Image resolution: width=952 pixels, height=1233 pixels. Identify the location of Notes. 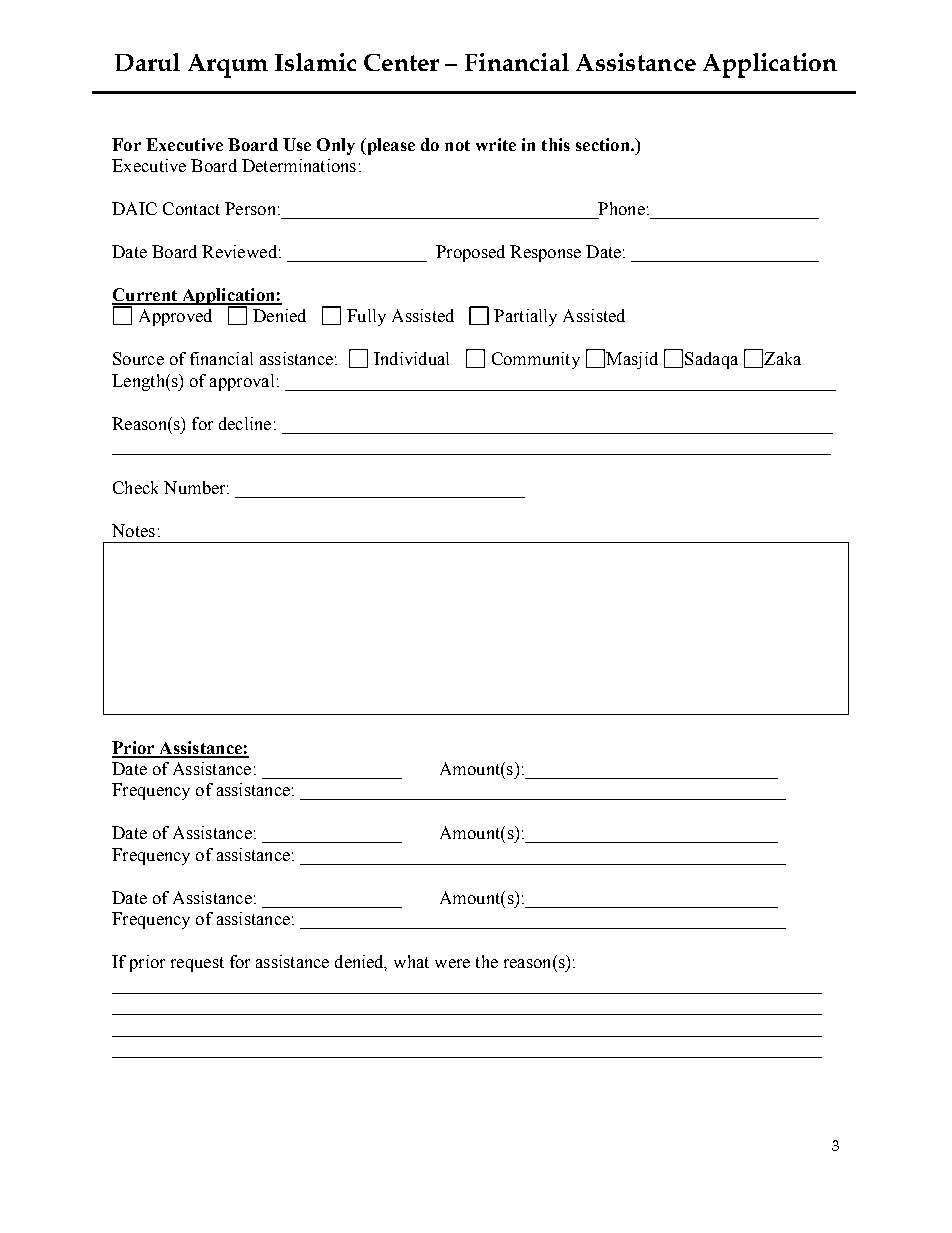
(133, 530).
